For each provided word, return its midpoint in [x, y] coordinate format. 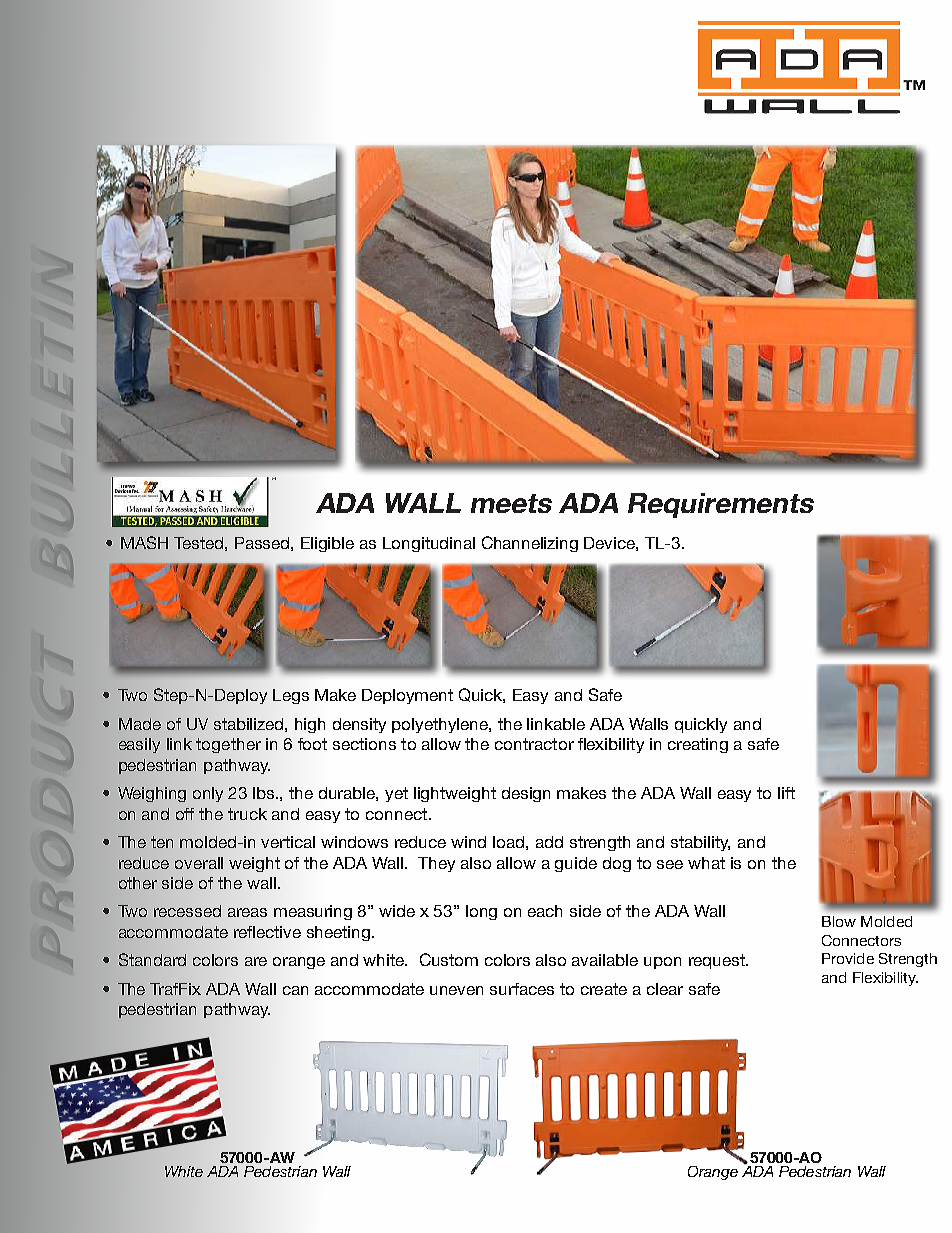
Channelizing [530, 544]
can [295, 990]
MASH [144, 542]
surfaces [522, 989]
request [718, 961]
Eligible [327, 544]
